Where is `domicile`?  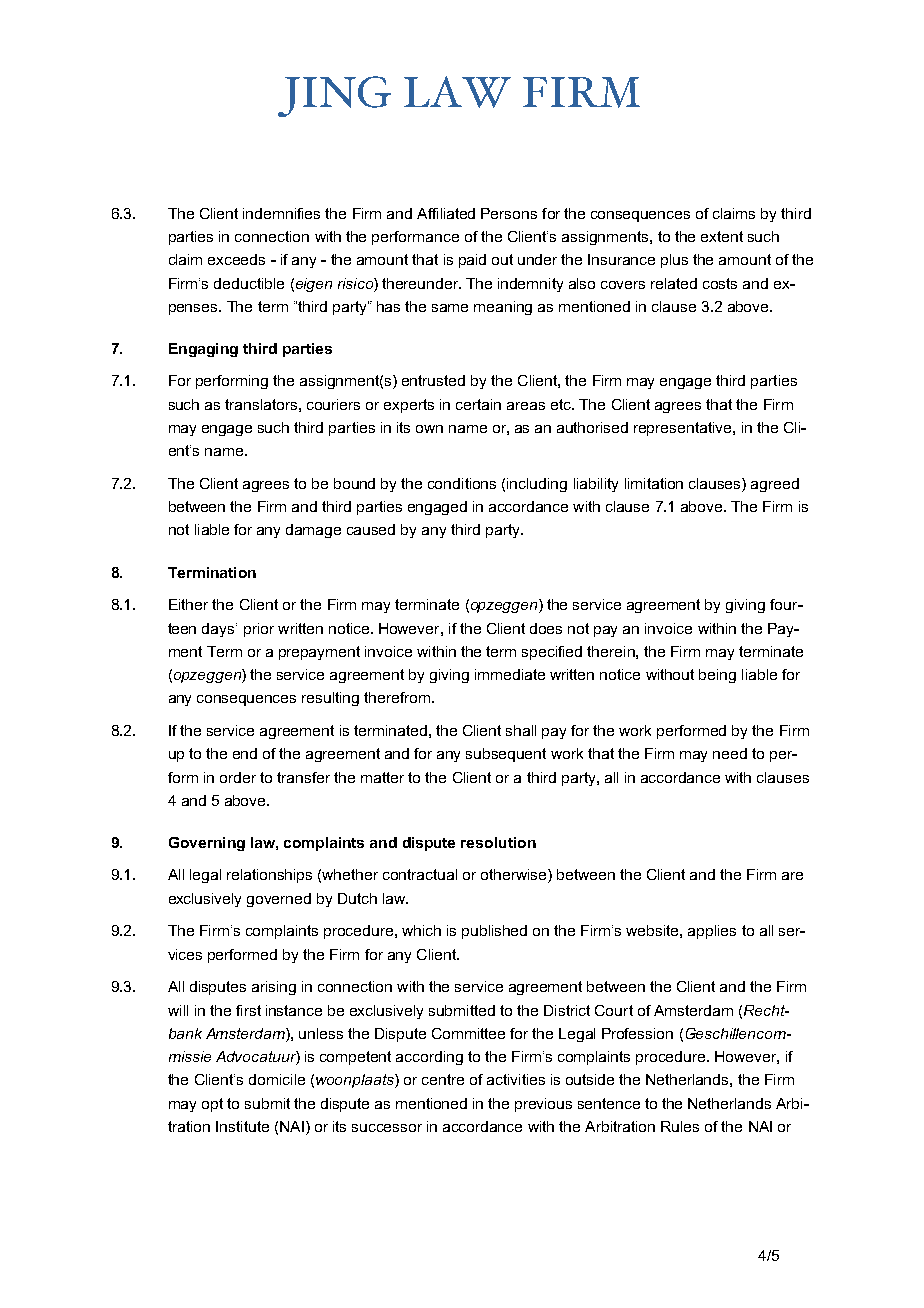 domicile is located at coordinates (277, 1079).
